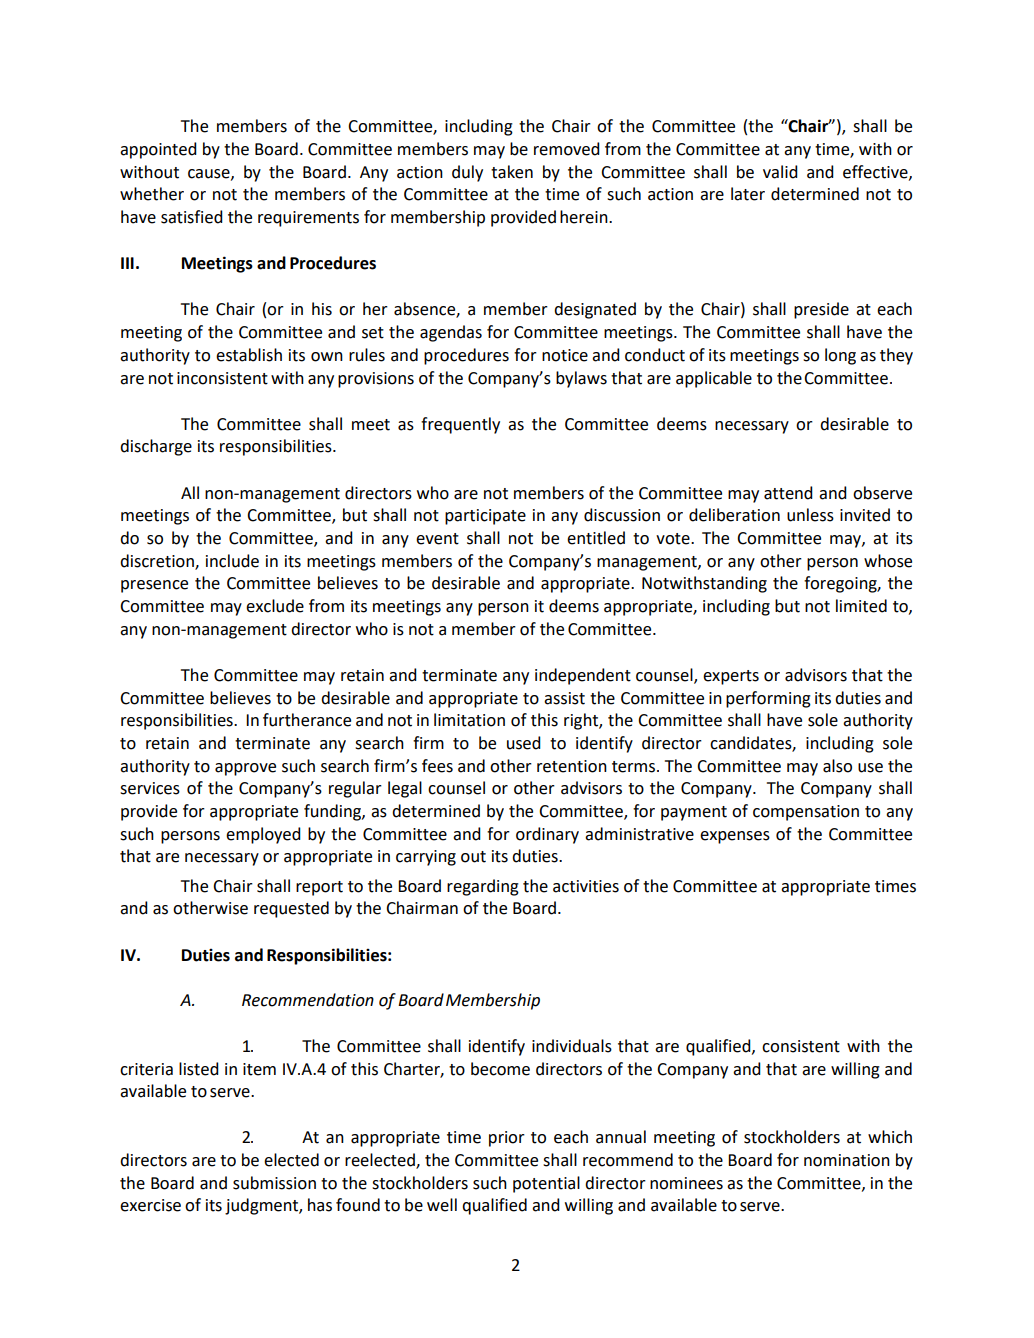  What do you see at coordinates (274, 1183) in the image?
I see `submission` at bounding box center [274, 1183].
